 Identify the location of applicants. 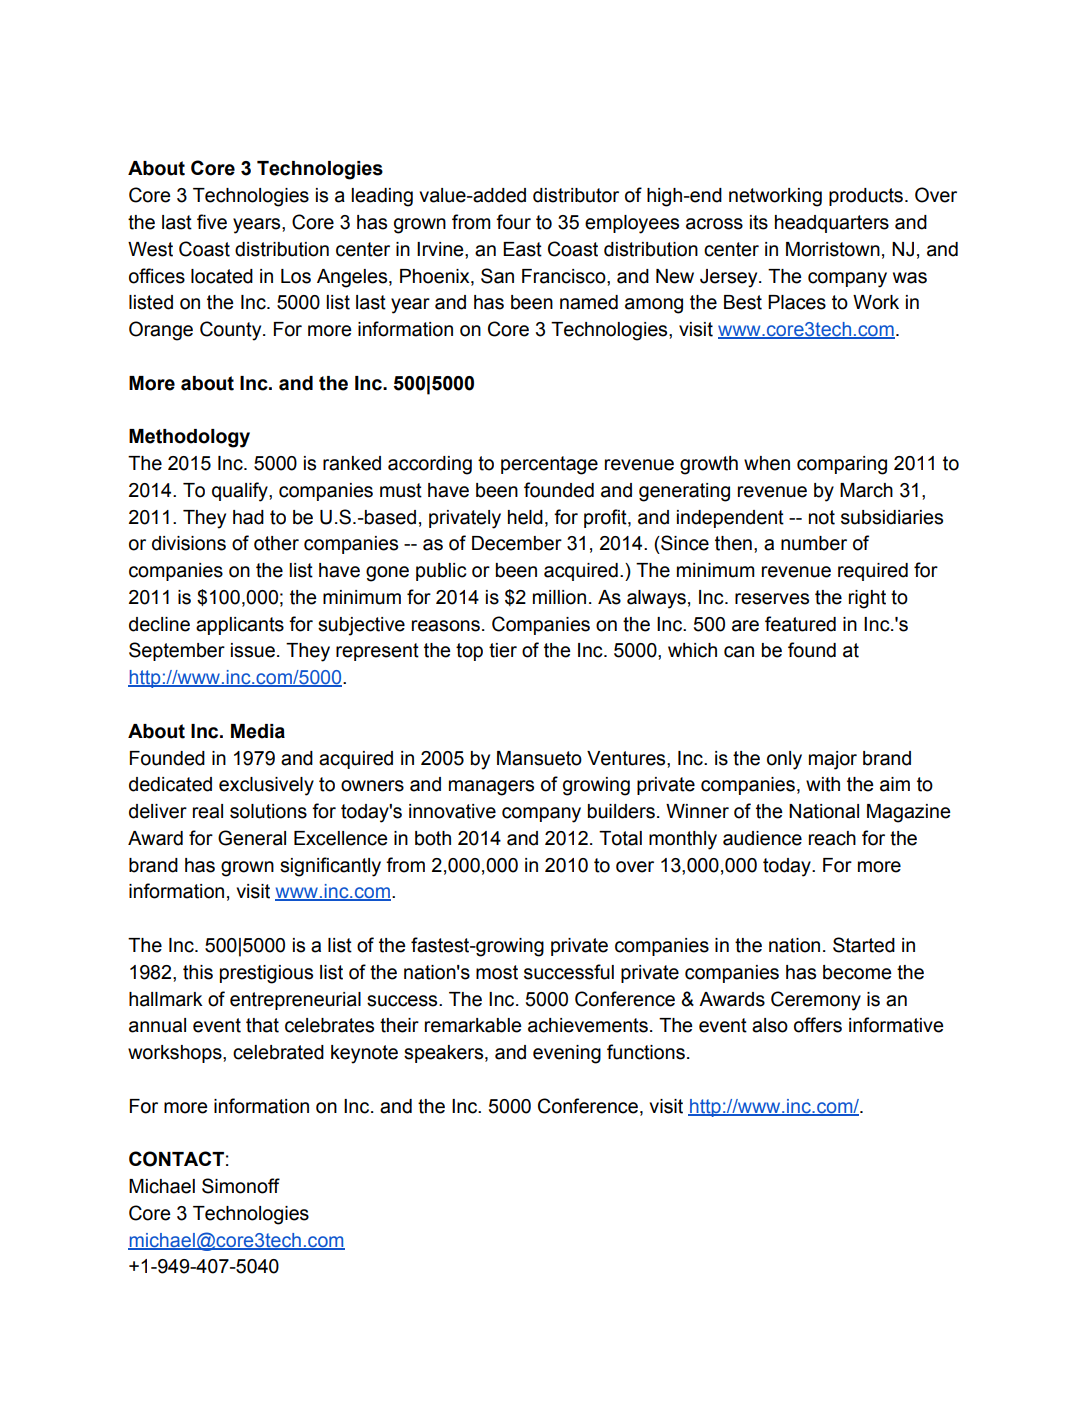
(240, 626).
